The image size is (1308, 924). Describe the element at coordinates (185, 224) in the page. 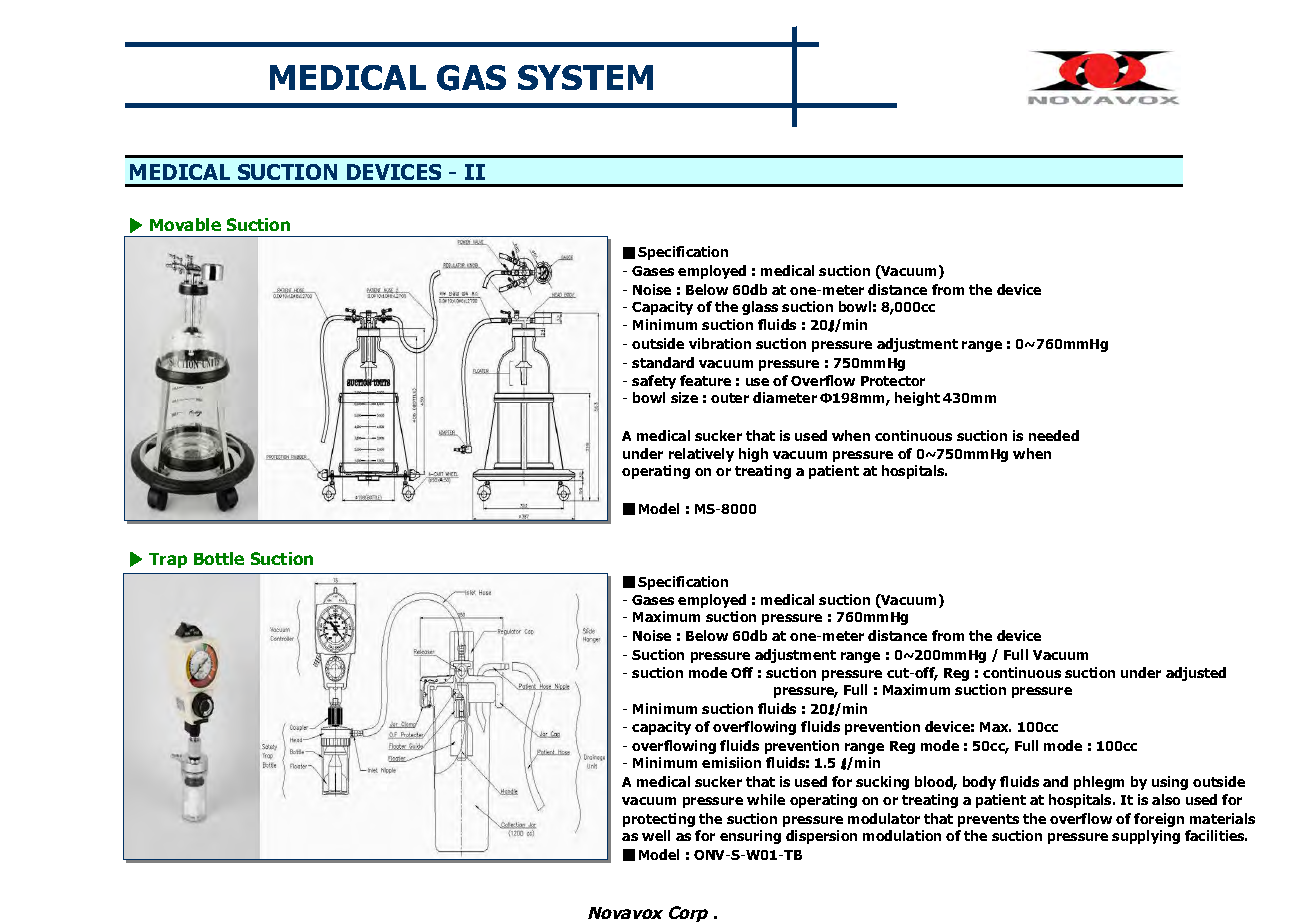

I see `Movable` at that location.
